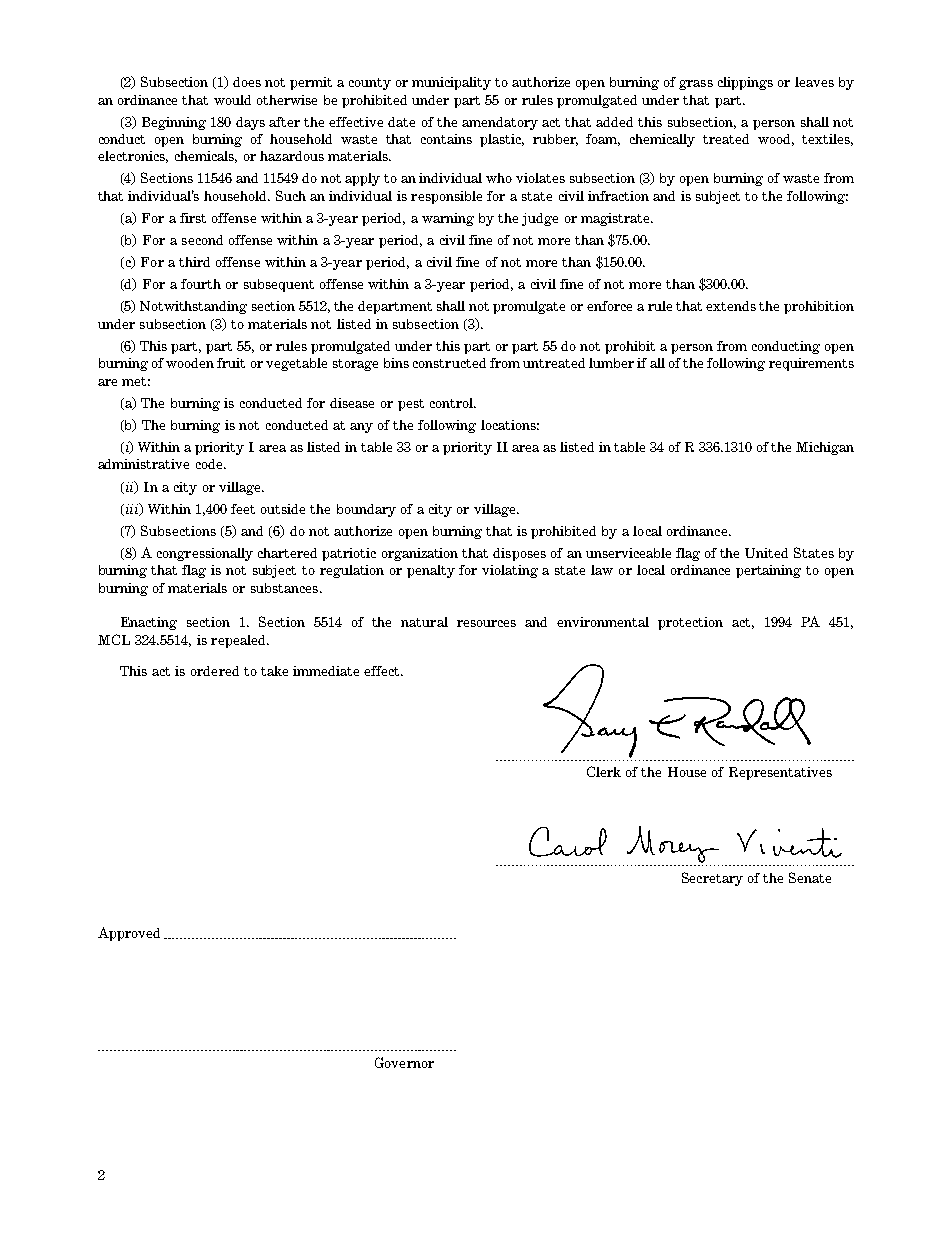 The height and width of the screenshot is (1237, 952). I want to click on Governor, so click(404, 1062).
